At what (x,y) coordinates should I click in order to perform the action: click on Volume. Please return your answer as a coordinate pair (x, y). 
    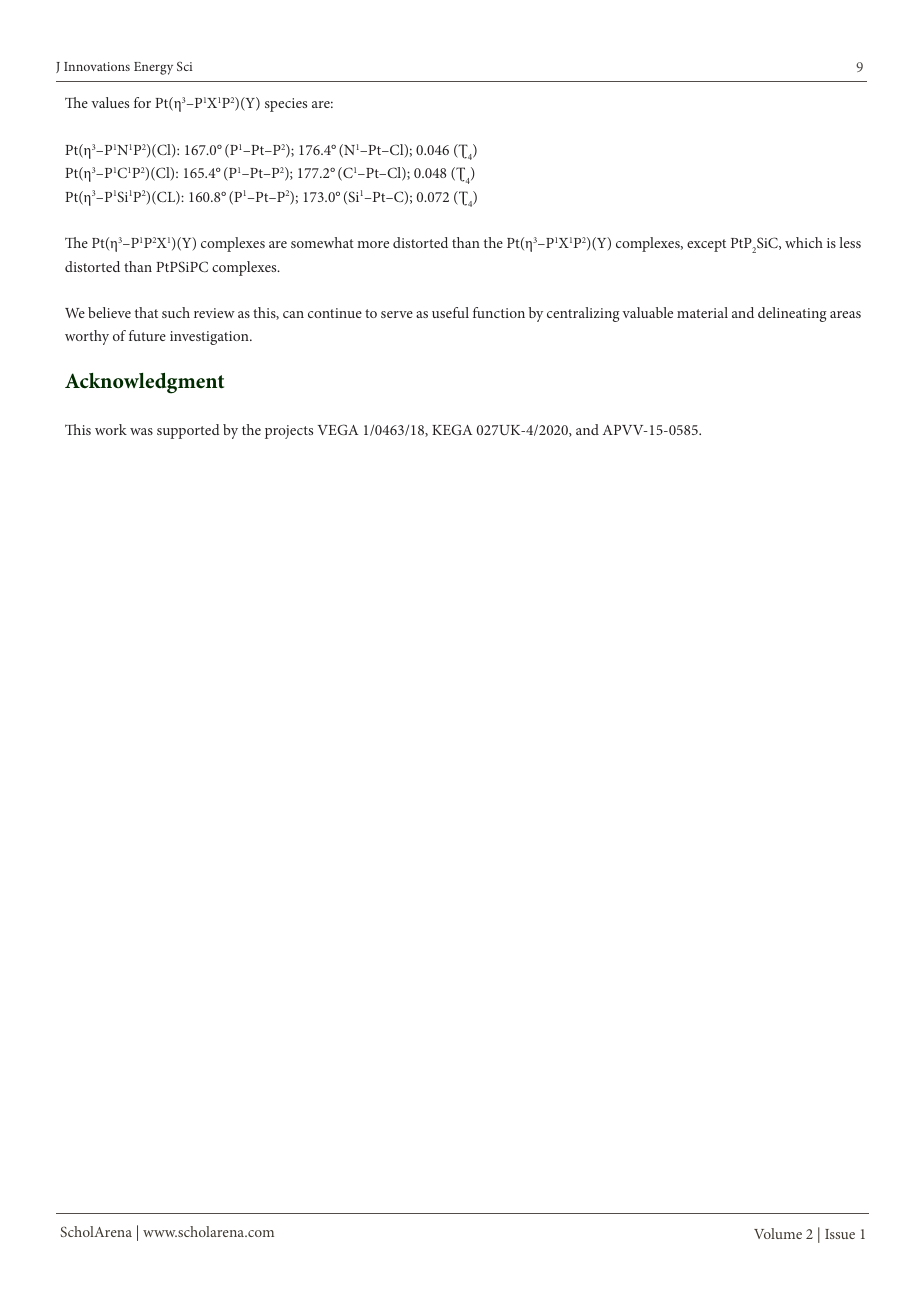
    Looking at the image, I should click on (778, 1233).
